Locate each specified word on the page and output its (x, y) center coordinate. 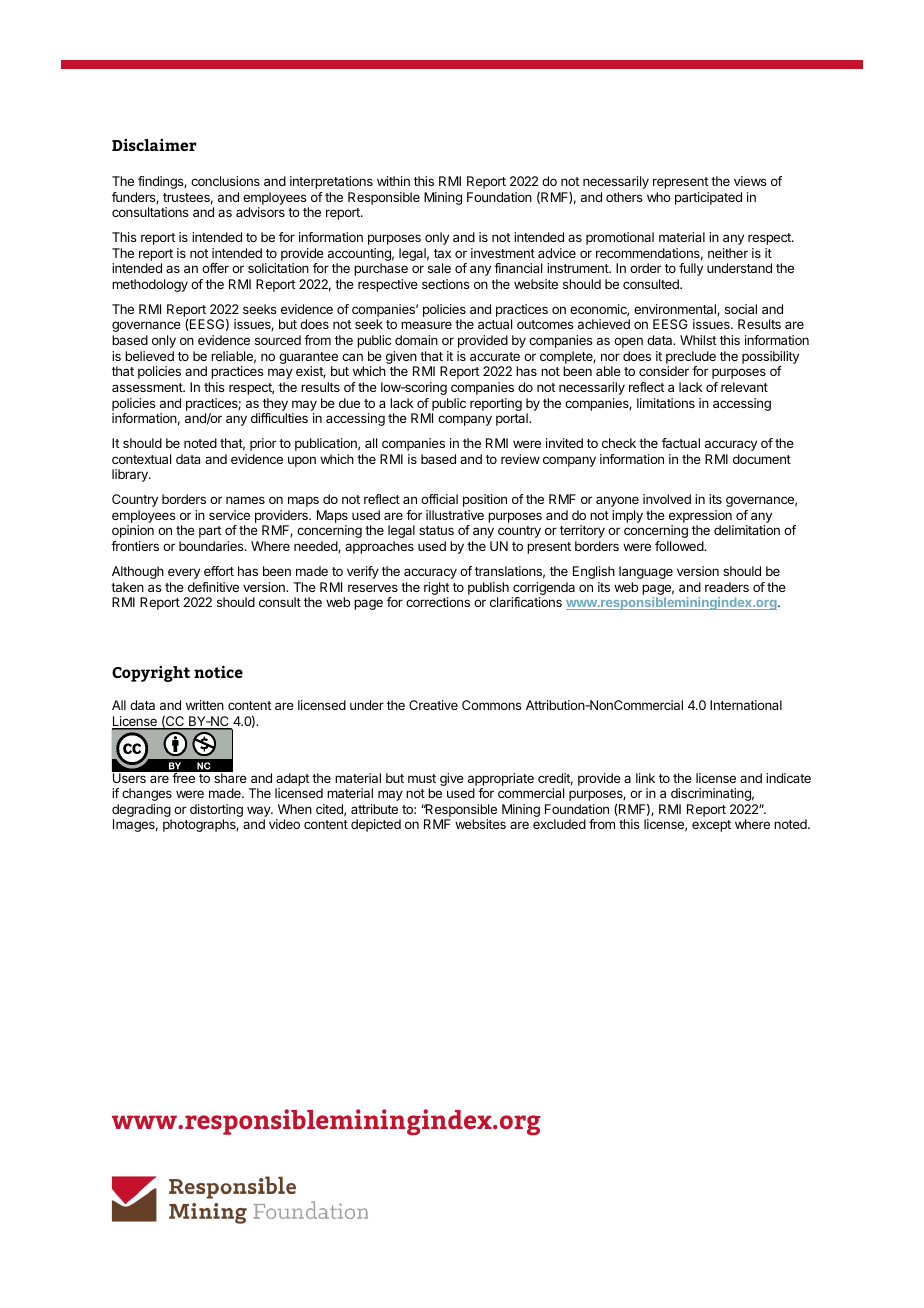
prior (263, 444)
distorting (216, 812)
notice (218, 671)
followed (680, 546)
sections (446, 284)
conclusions (225, 181)
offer (215, 268)
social (741, 309)
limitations (666, 403)
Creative (433, 705)
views (750, 181)
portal (513, 419)
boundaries (212, 546)
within (393, 181)
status (436, 530)
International (746, 705)
